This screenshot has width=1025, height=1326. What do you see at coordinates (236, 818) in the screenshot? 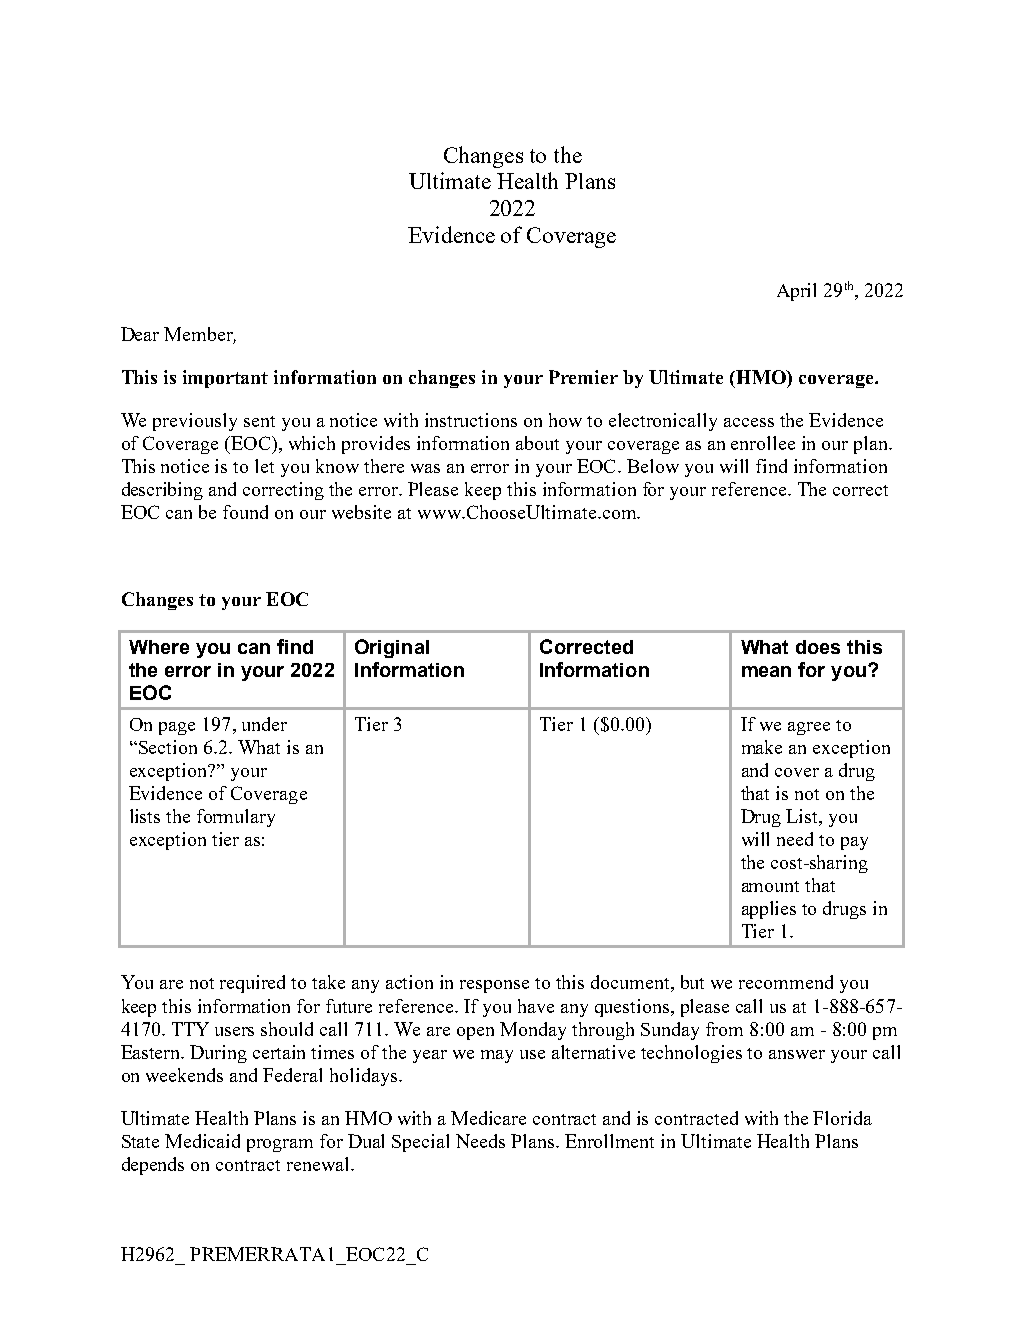
I see `formulary` at bounding box center [236, 818].
